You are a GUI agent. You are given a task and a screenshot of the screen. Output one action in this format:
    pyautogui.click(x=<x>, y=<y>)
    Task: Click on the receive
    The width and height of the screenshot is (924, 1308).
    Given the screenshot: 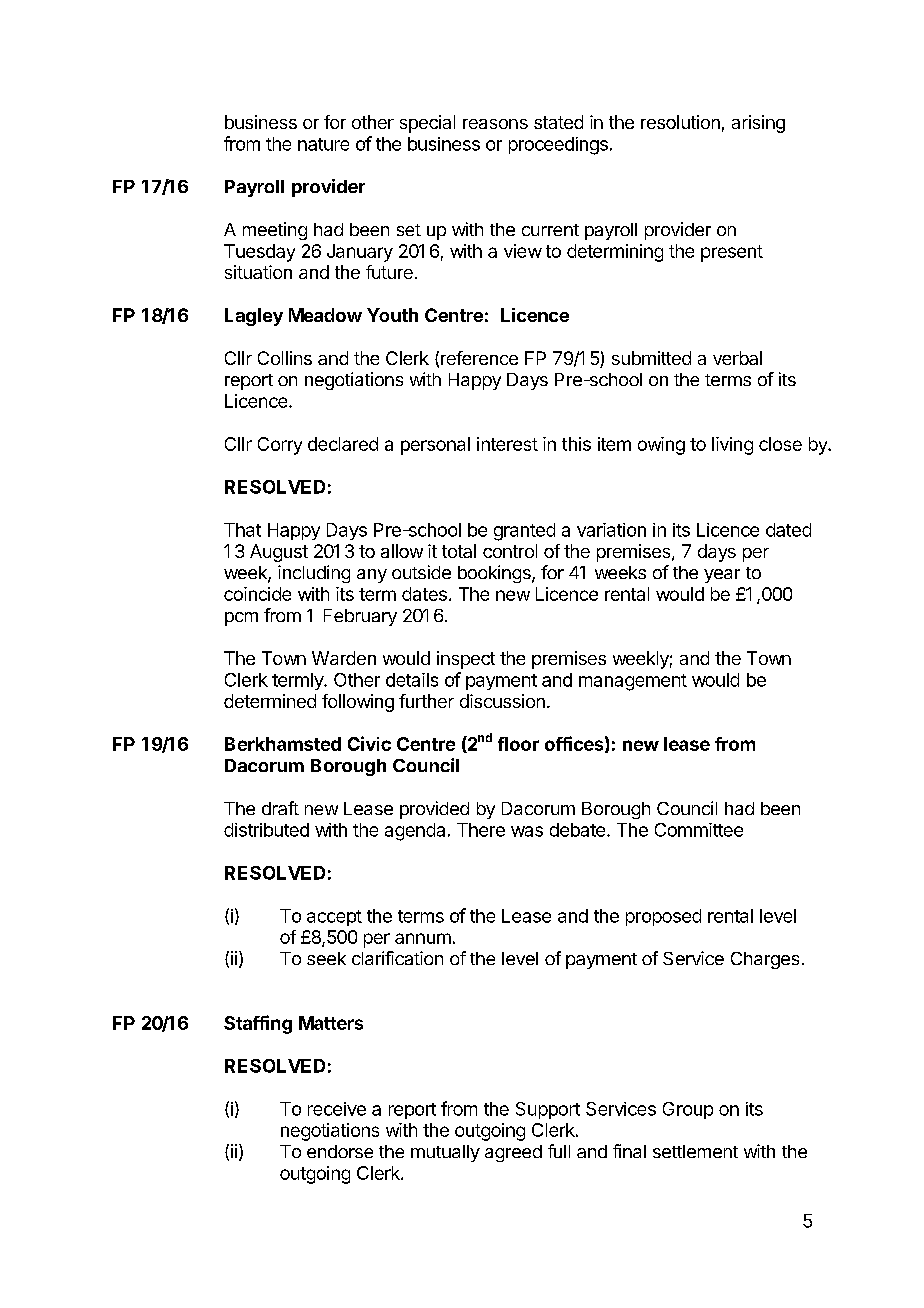 What is the action you would take?
    pyautogui.click(x=337, y=1109)
